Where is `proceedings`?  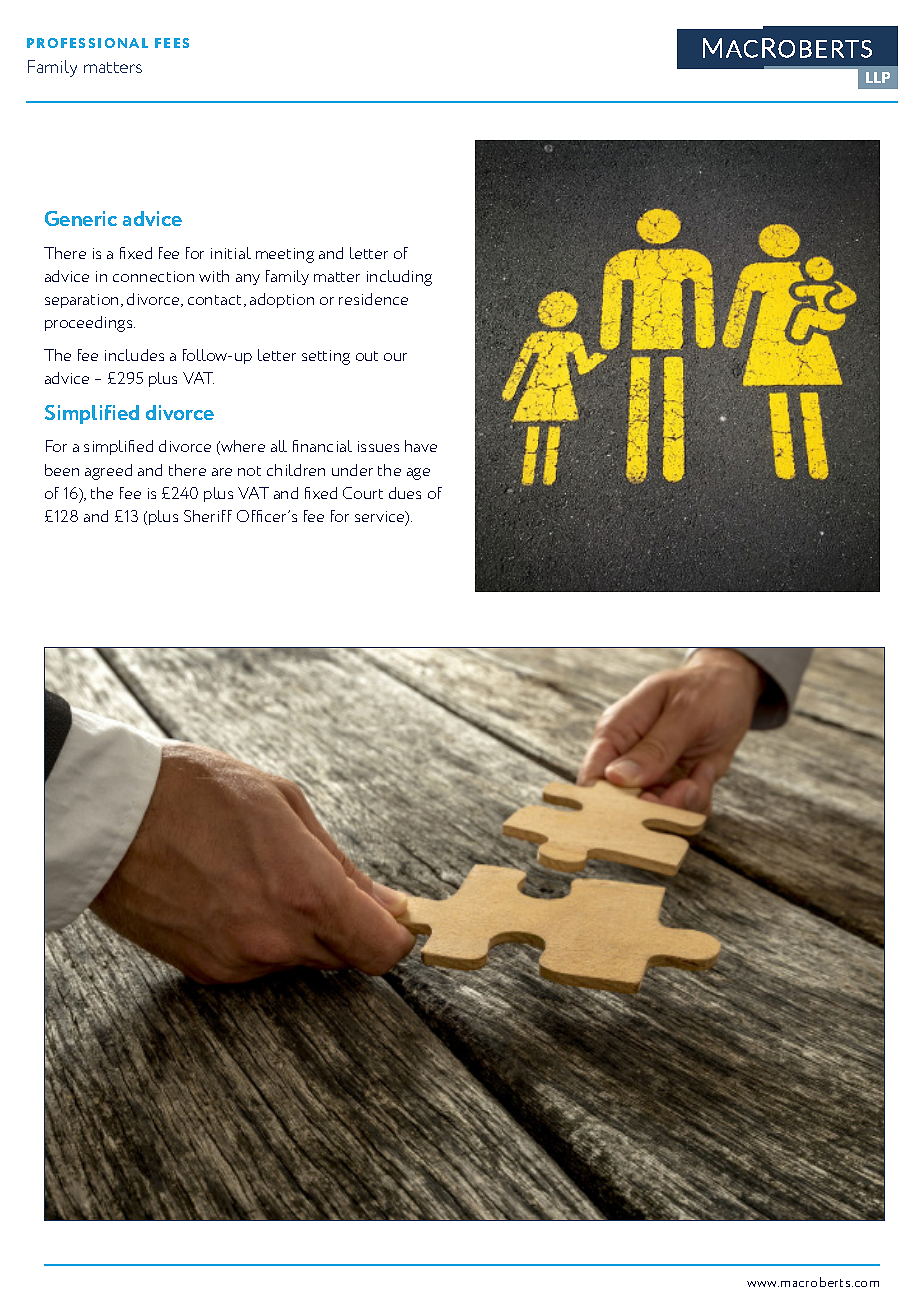
proceedings is located at coordinates (90, 324).
